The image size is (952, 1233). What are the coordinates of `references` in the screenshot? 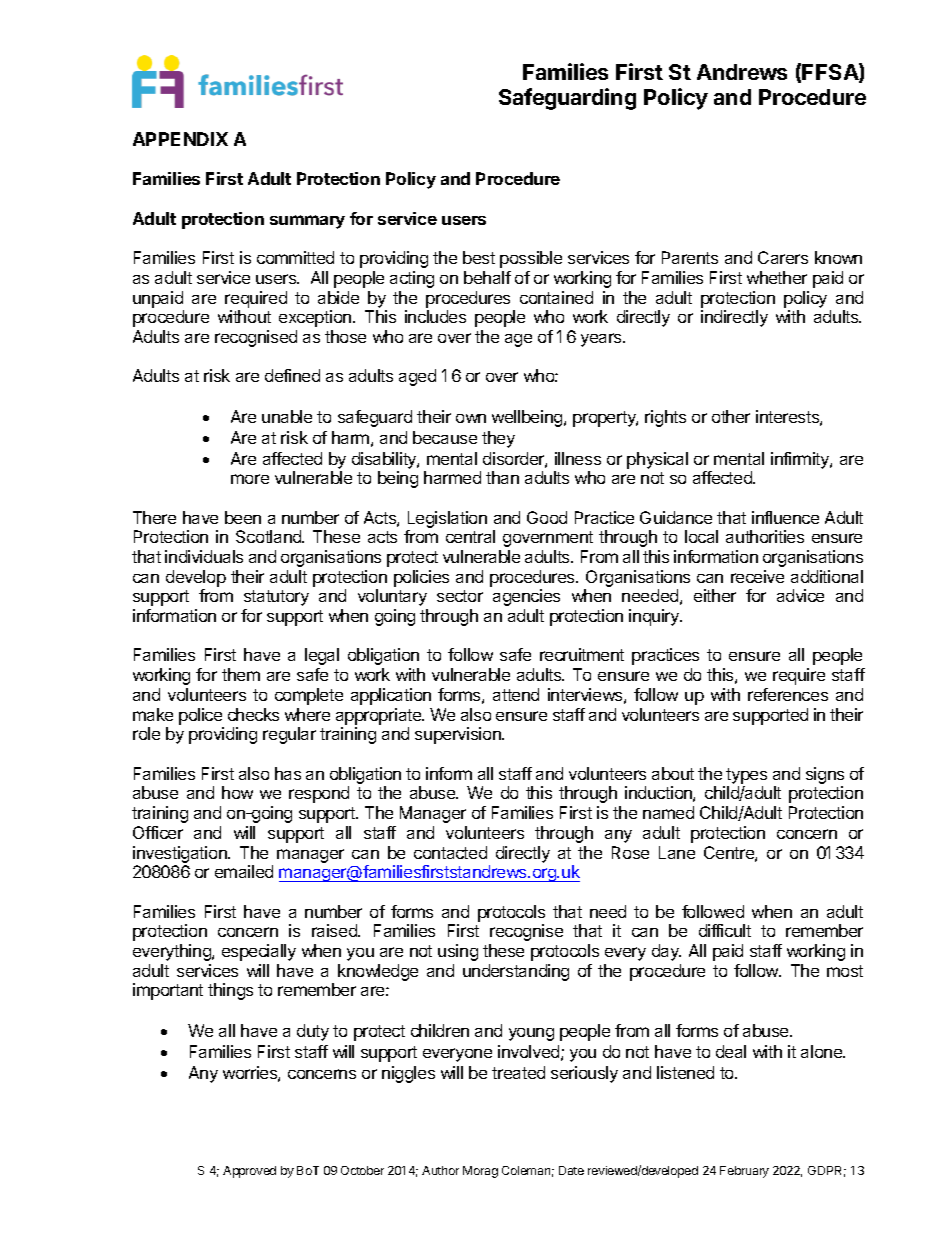 It's located at (788, 694).
